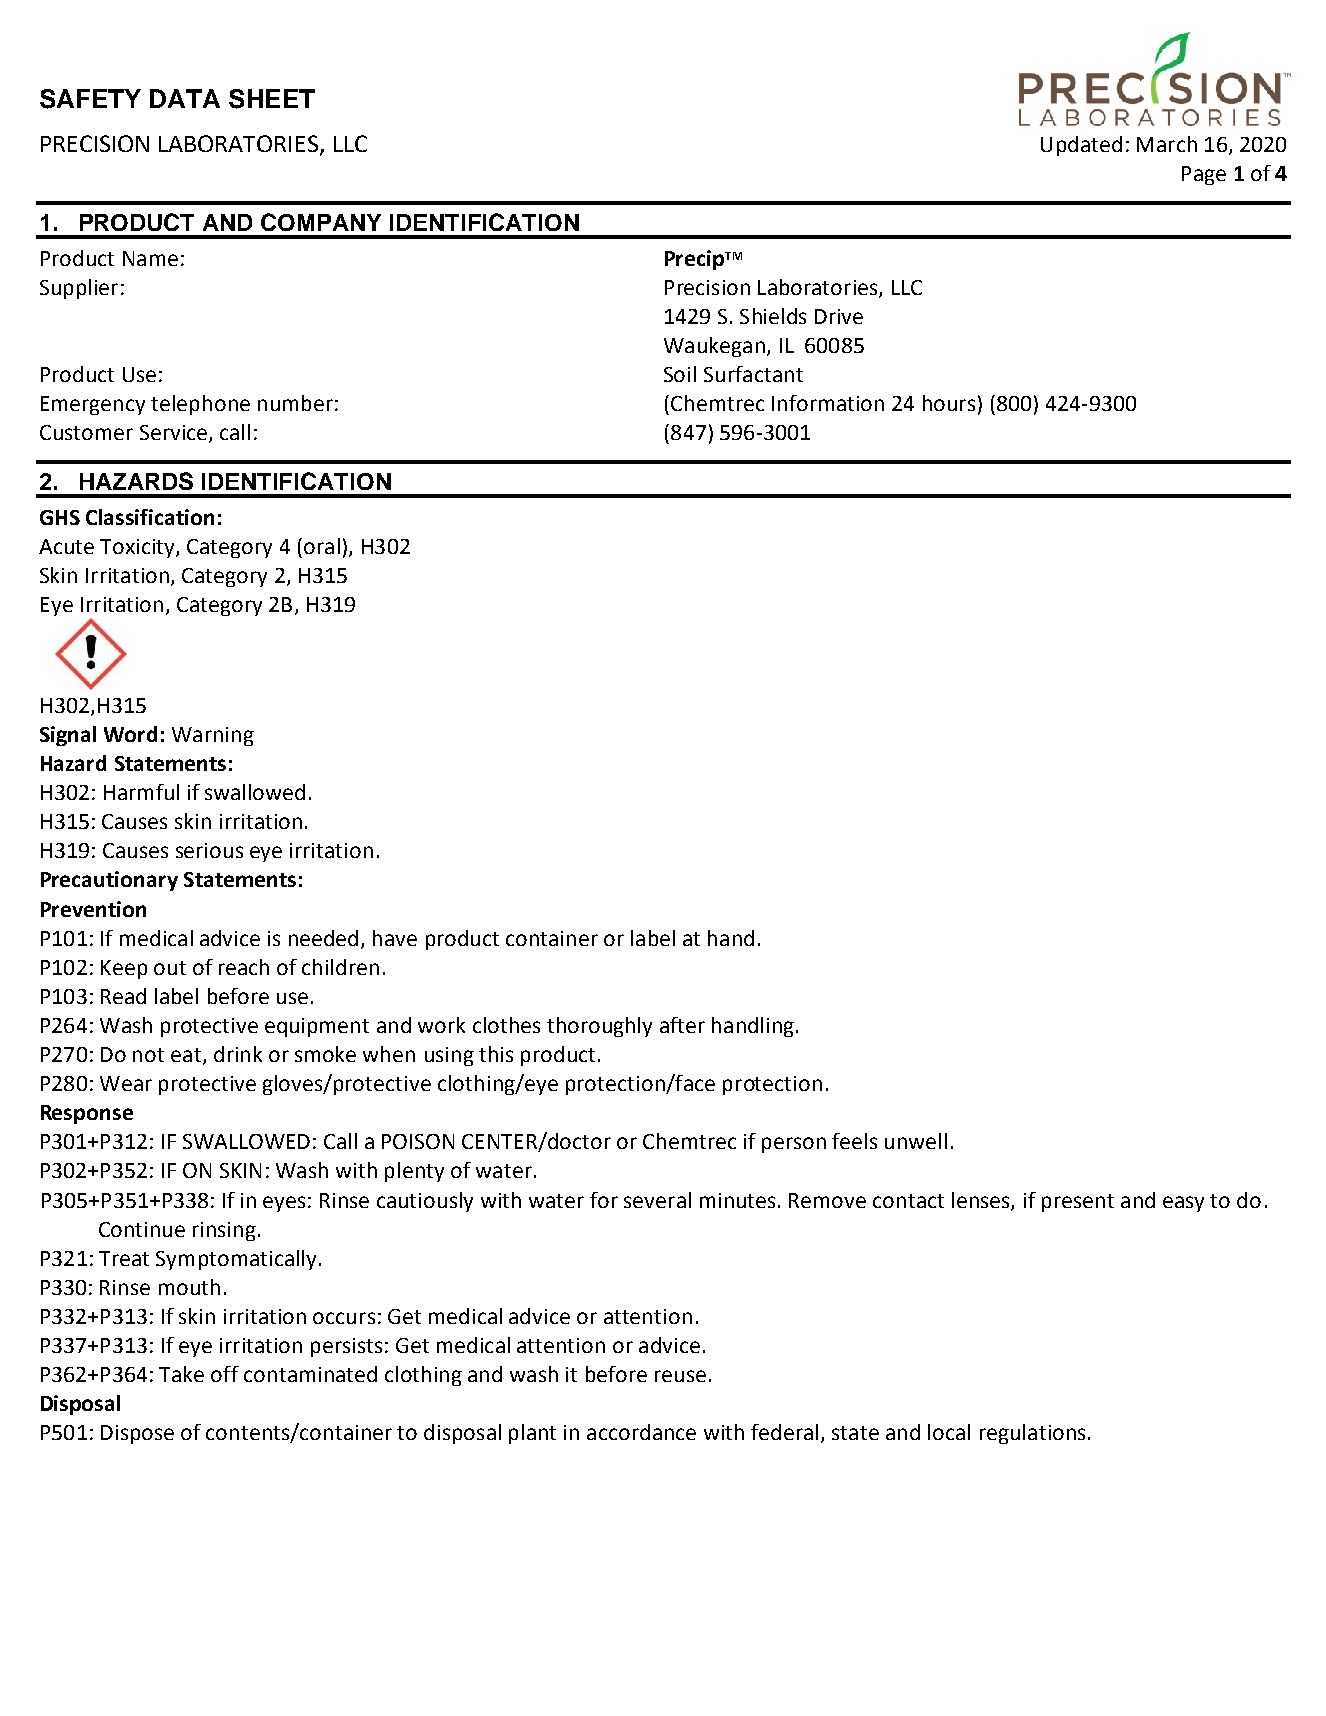  Describe the element at coordinates (213, 736) in the image. I see `Warning` at that location.
